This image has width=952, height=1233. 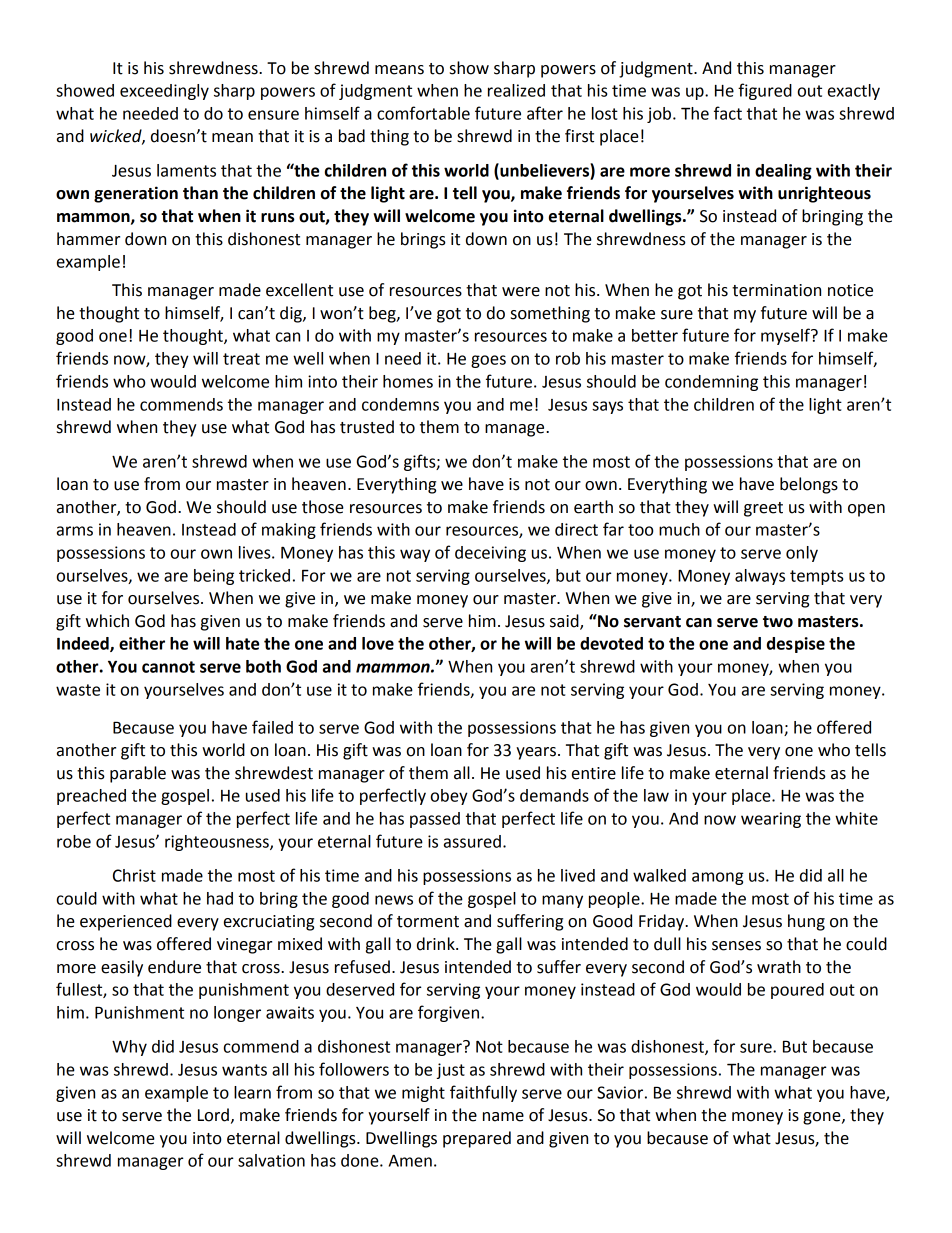 What do you see at coordinates (778, 622) in the image?
I see `two` at bounding box center [778, 622].
